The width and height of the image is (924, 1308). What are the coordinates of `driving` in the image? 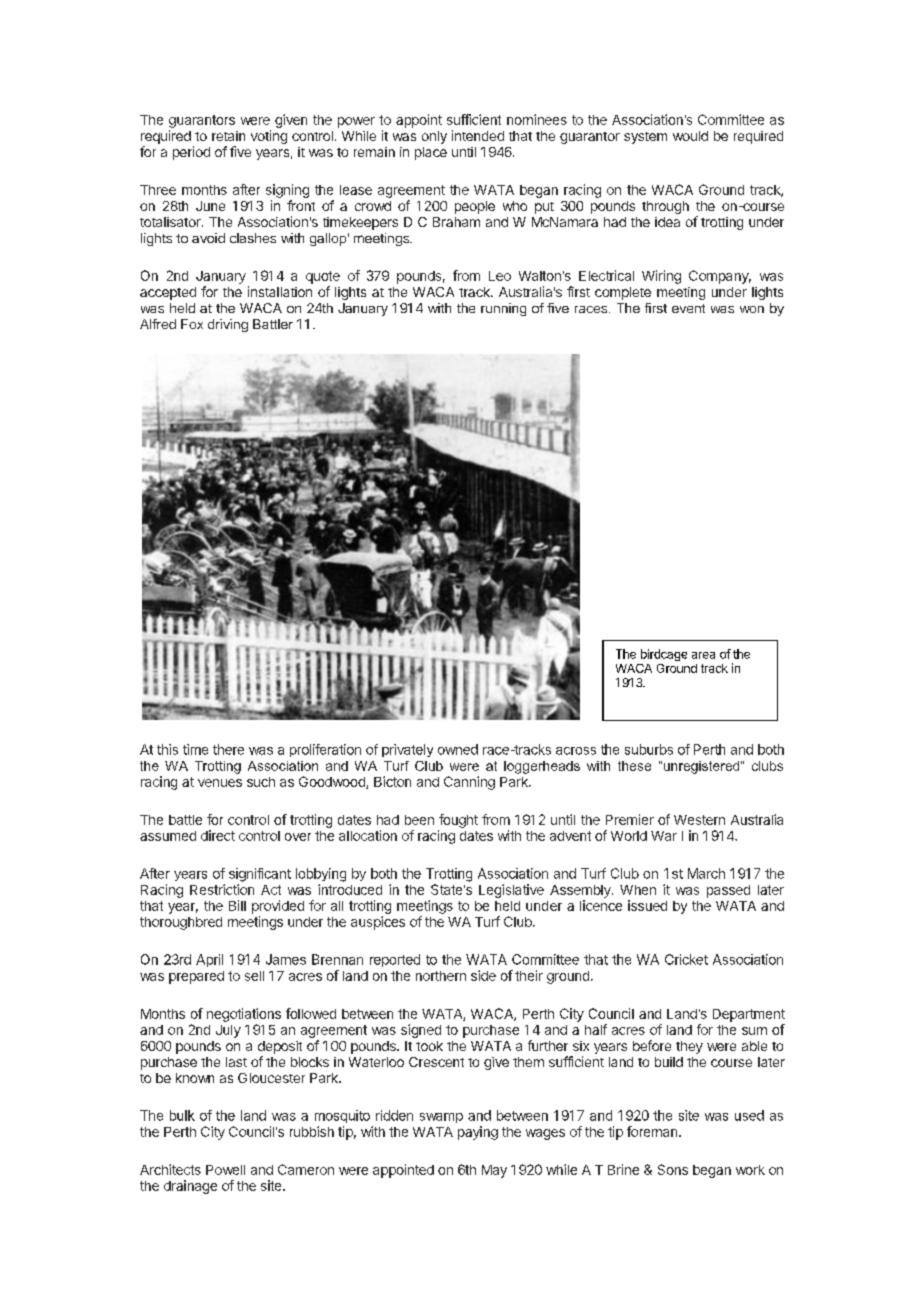 It's located at (228, 325).
